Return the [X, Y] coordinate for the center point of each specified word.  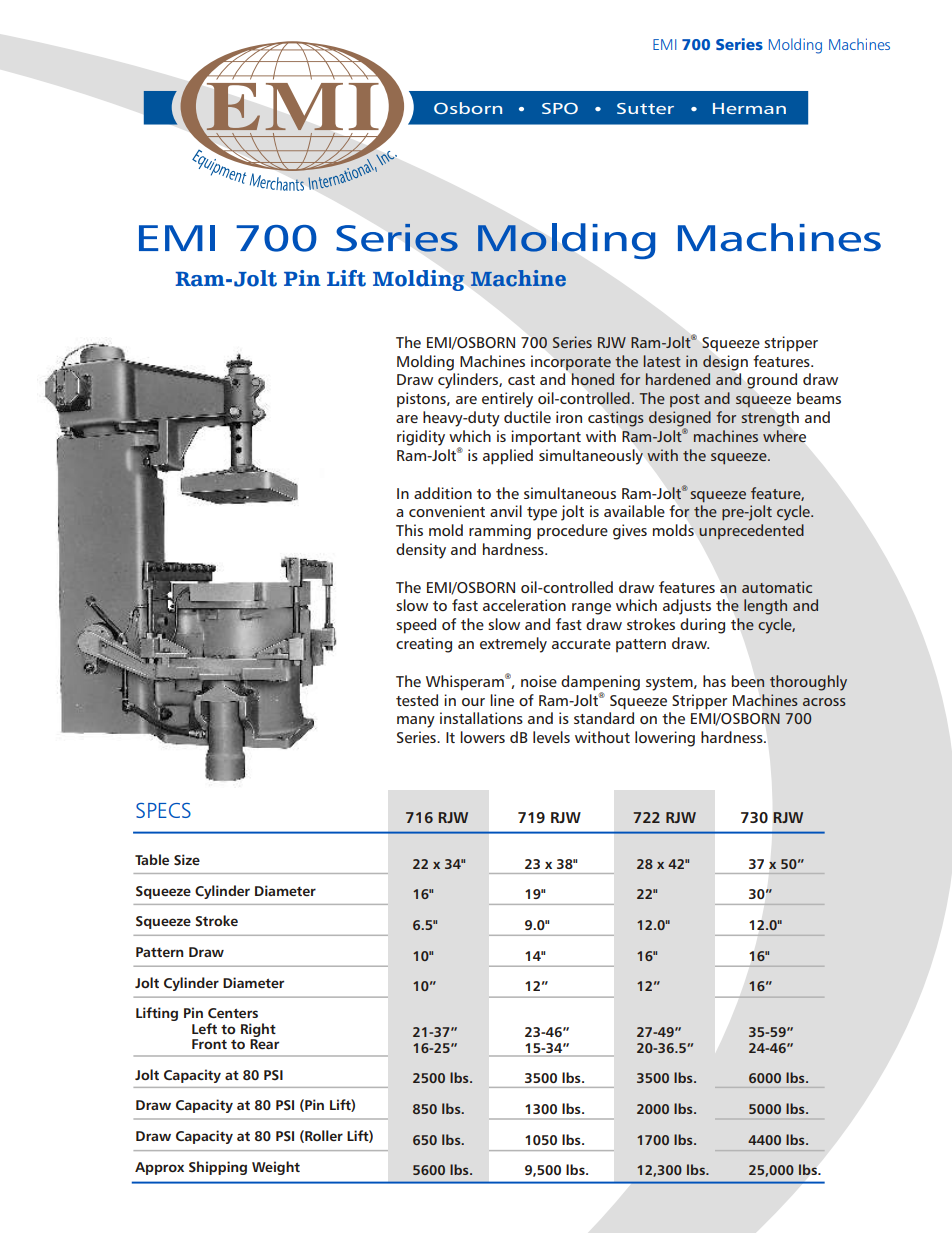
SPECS [163, 810]
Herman [749, 108]
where [784, 436]
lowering [665, 739]
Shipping [218, 1168]
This [409, 530]
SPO [560, 108]
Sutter [645, 108]
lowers [482, 737]
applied [508, 457]
